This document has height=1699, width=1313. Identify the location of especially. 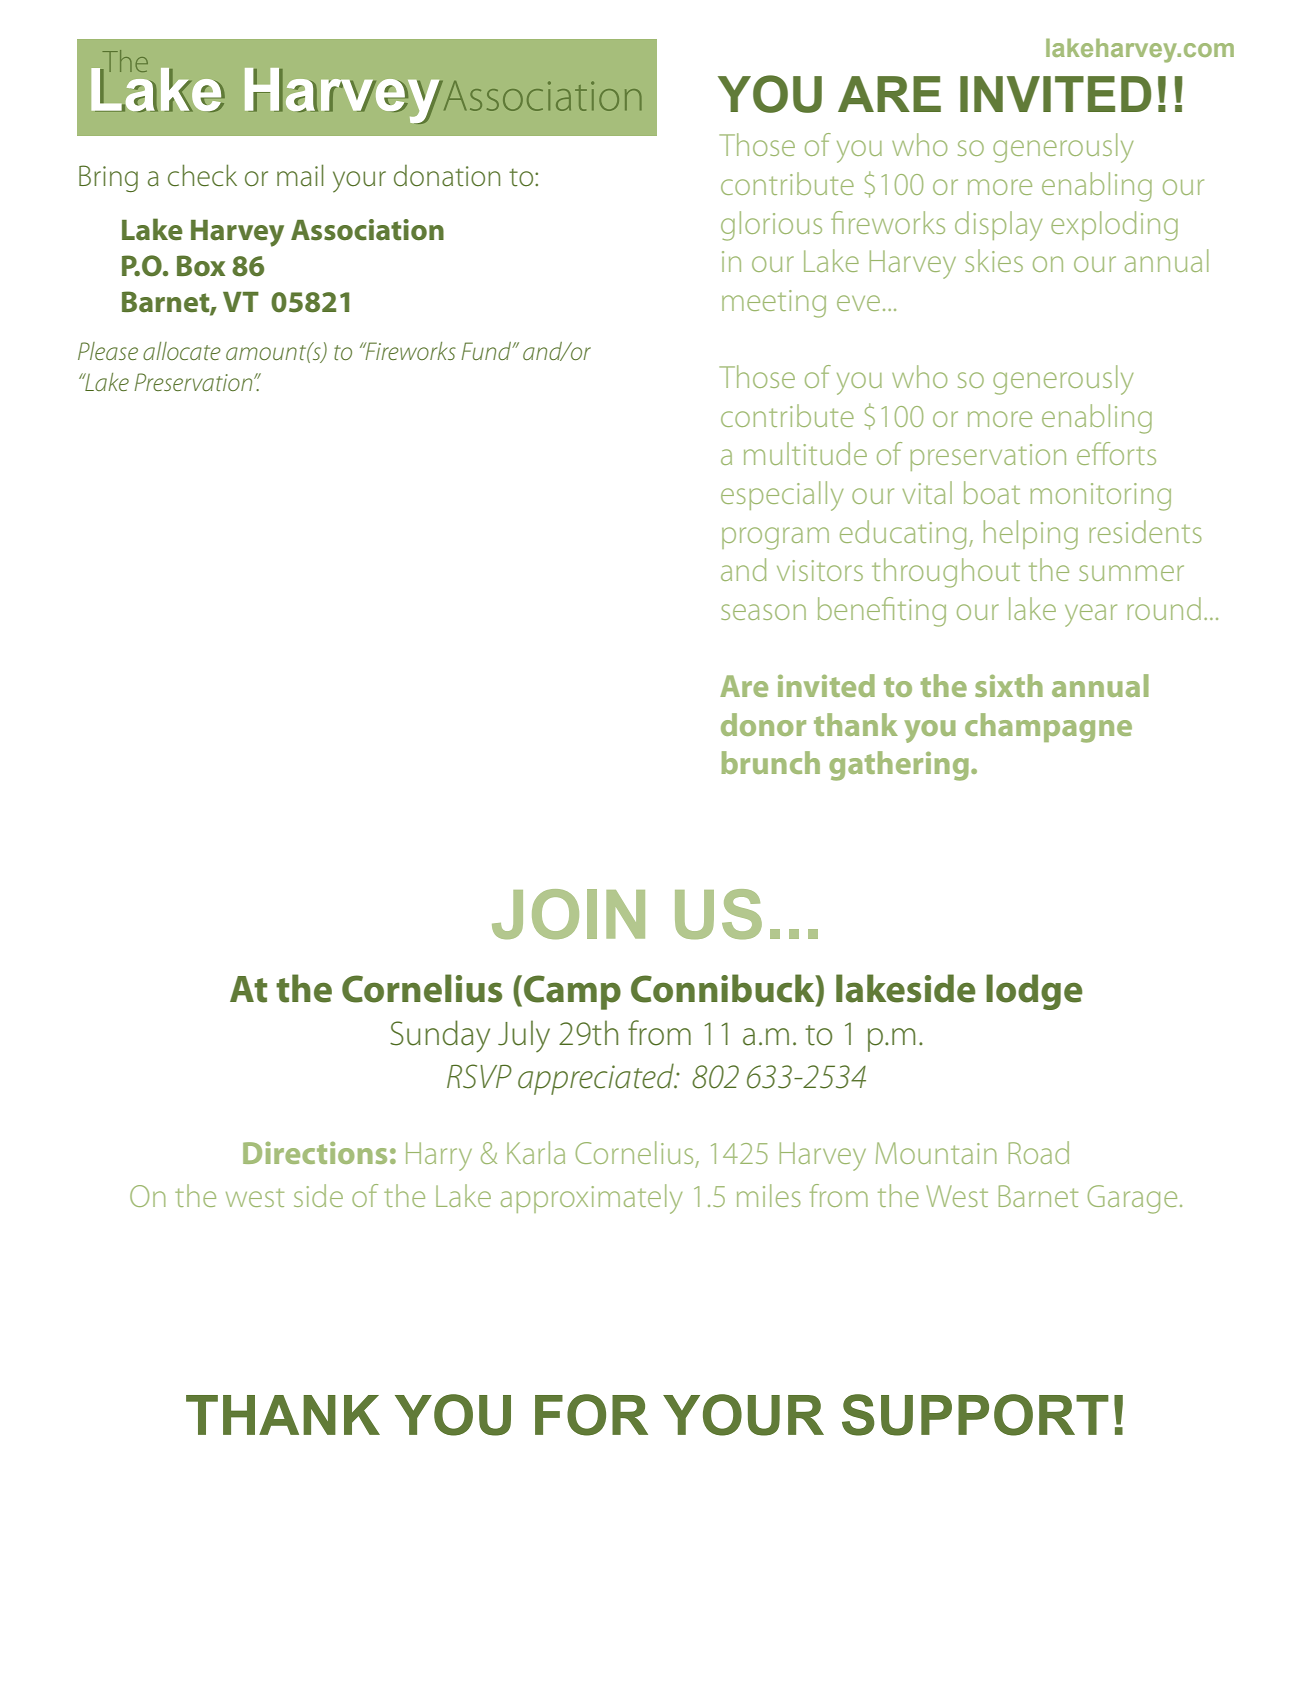
(782, 496).
